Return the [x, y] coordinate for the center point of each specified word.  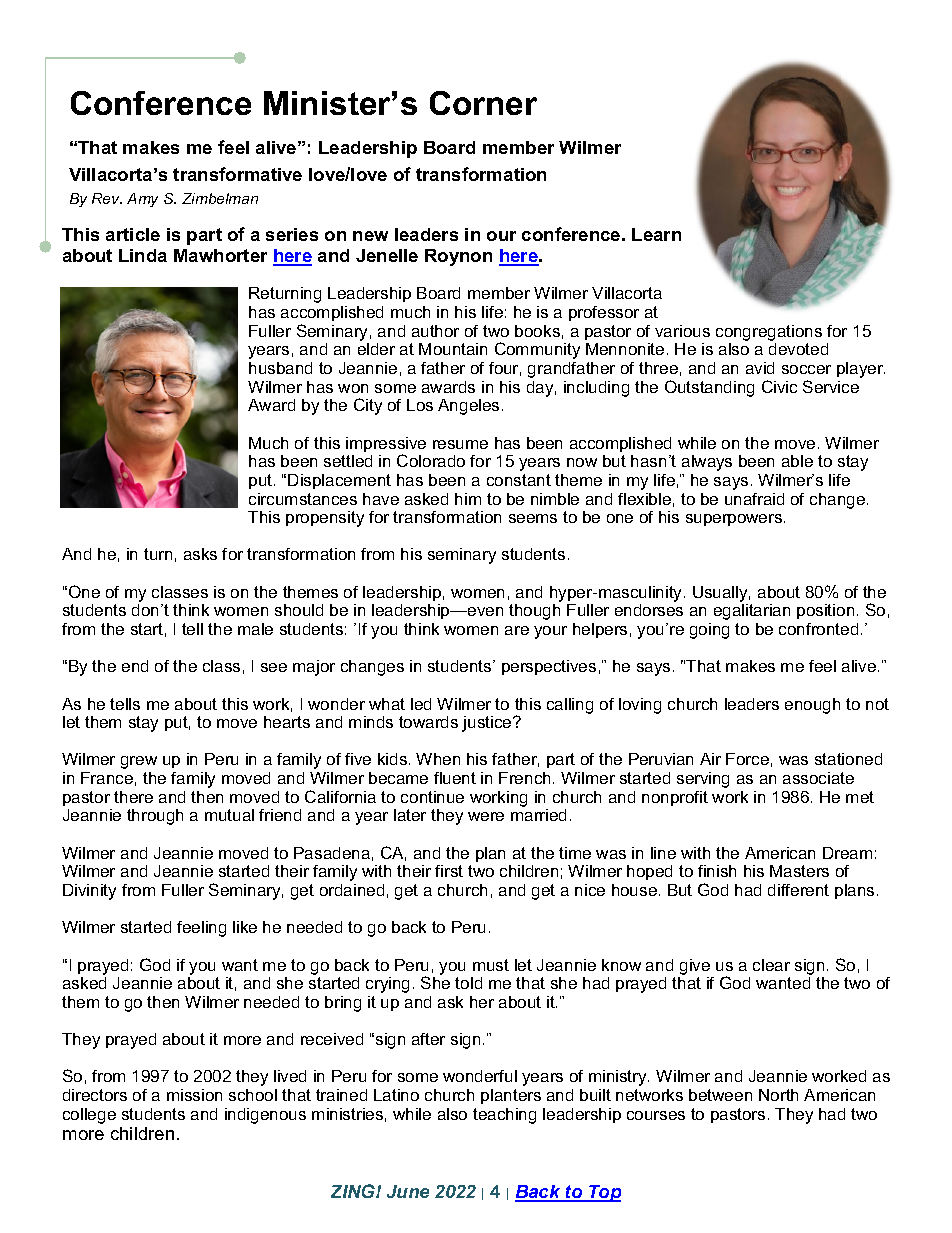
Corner [483, 103]
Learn [656, 234]
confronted [818, 629]
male [255, 629]
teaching [504, 1116]
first [449, 871]
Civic [779, 386]
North [778, 1095]
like [245, 927]
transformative [237, 174]
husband [280, 368]
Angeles [468, 407]
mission [194, 1095]
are [517, 630]
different [798, 890]
